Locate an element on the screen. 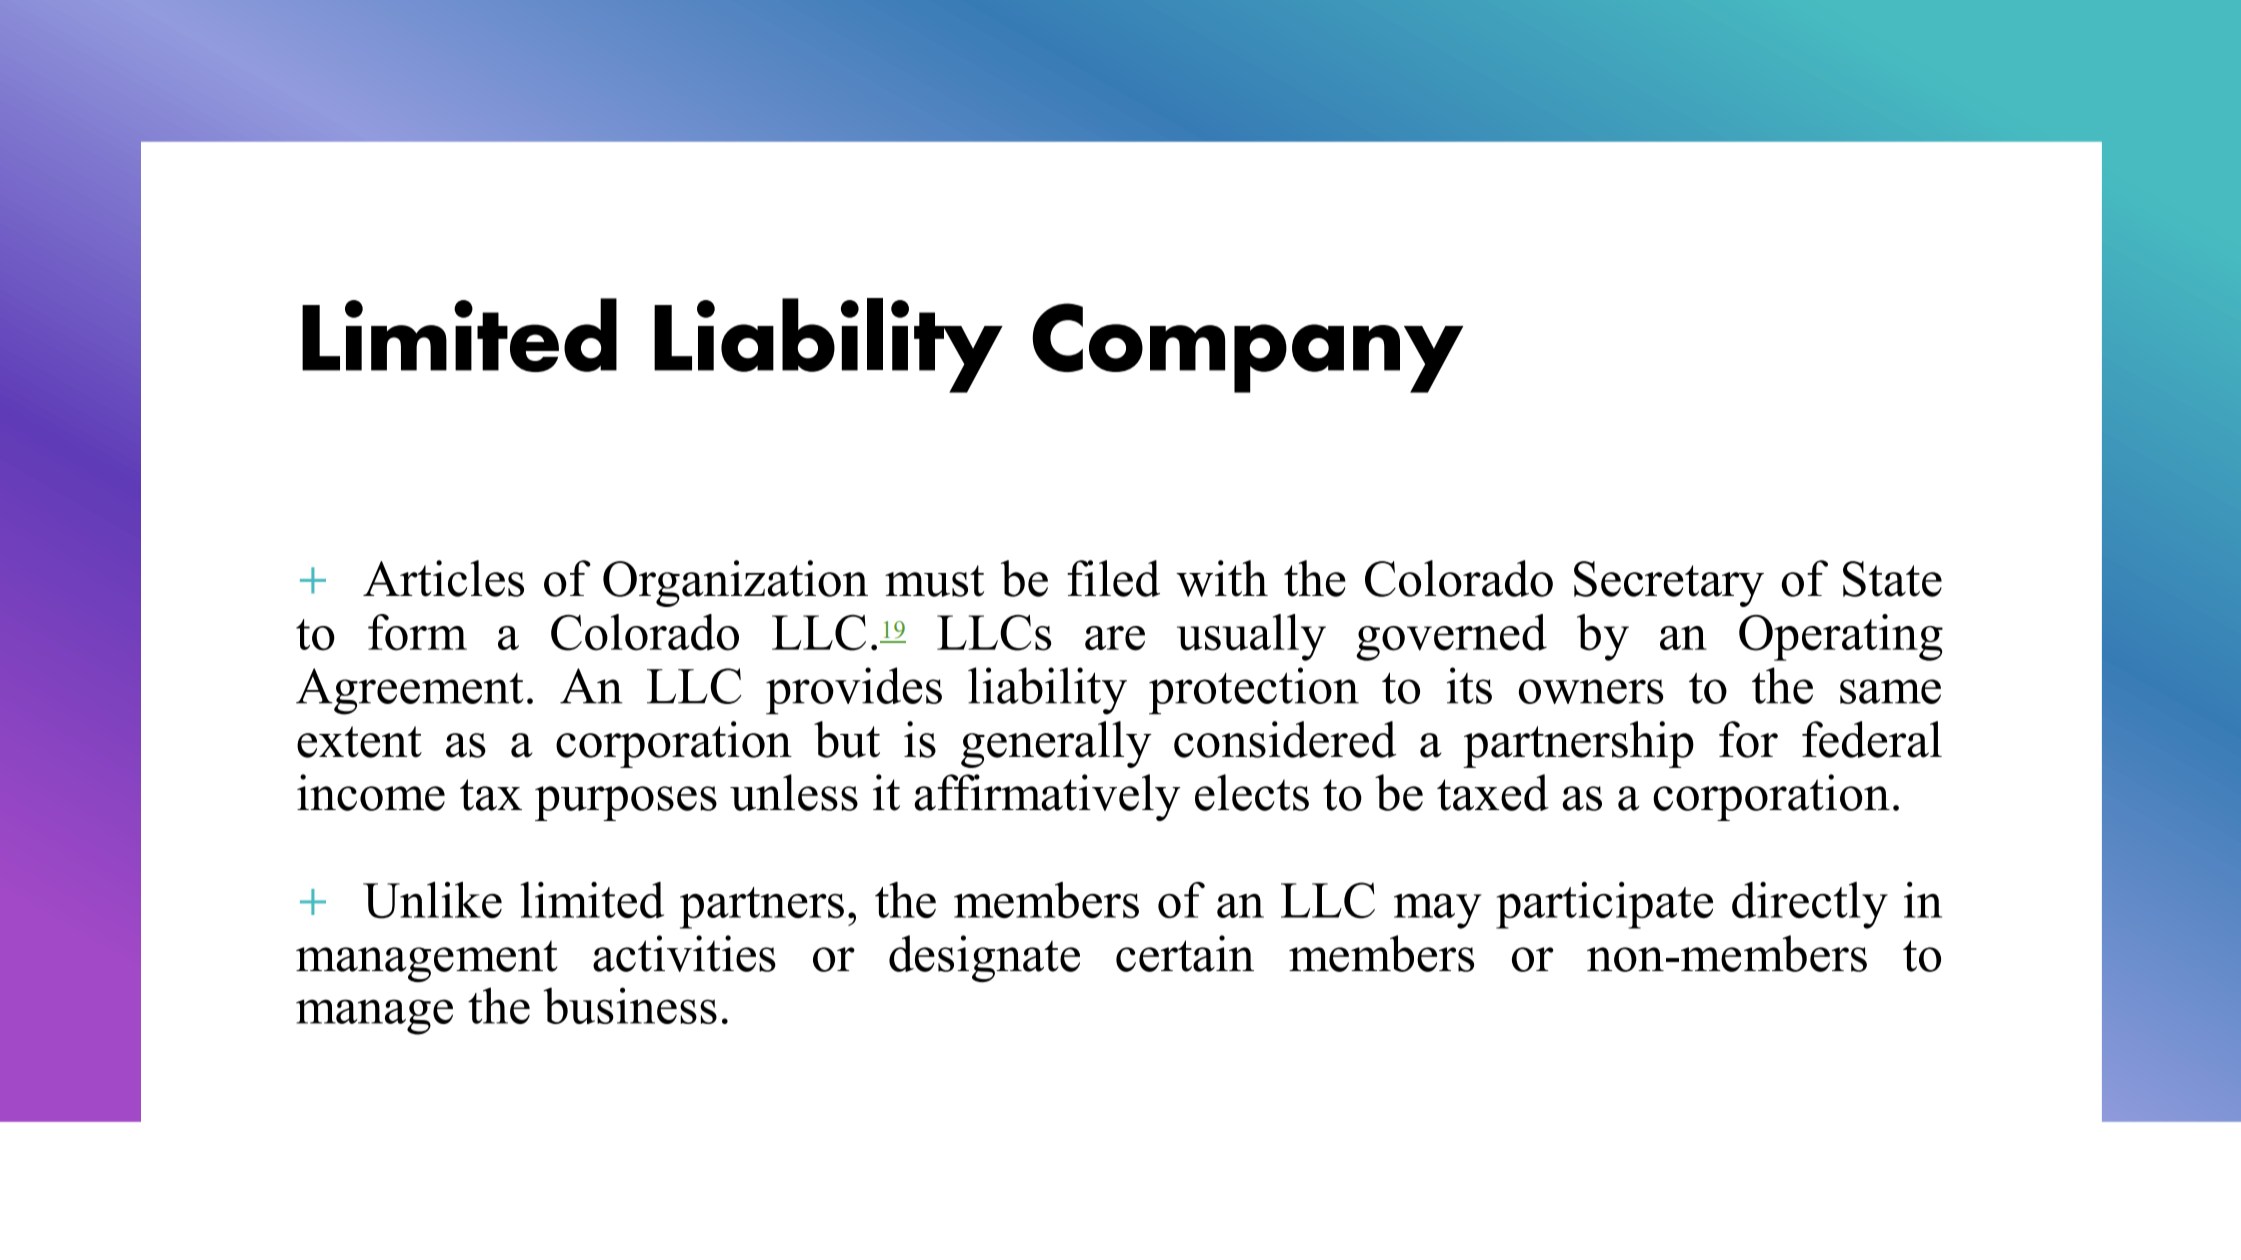  Company is located at coordinates (1247, 348).
